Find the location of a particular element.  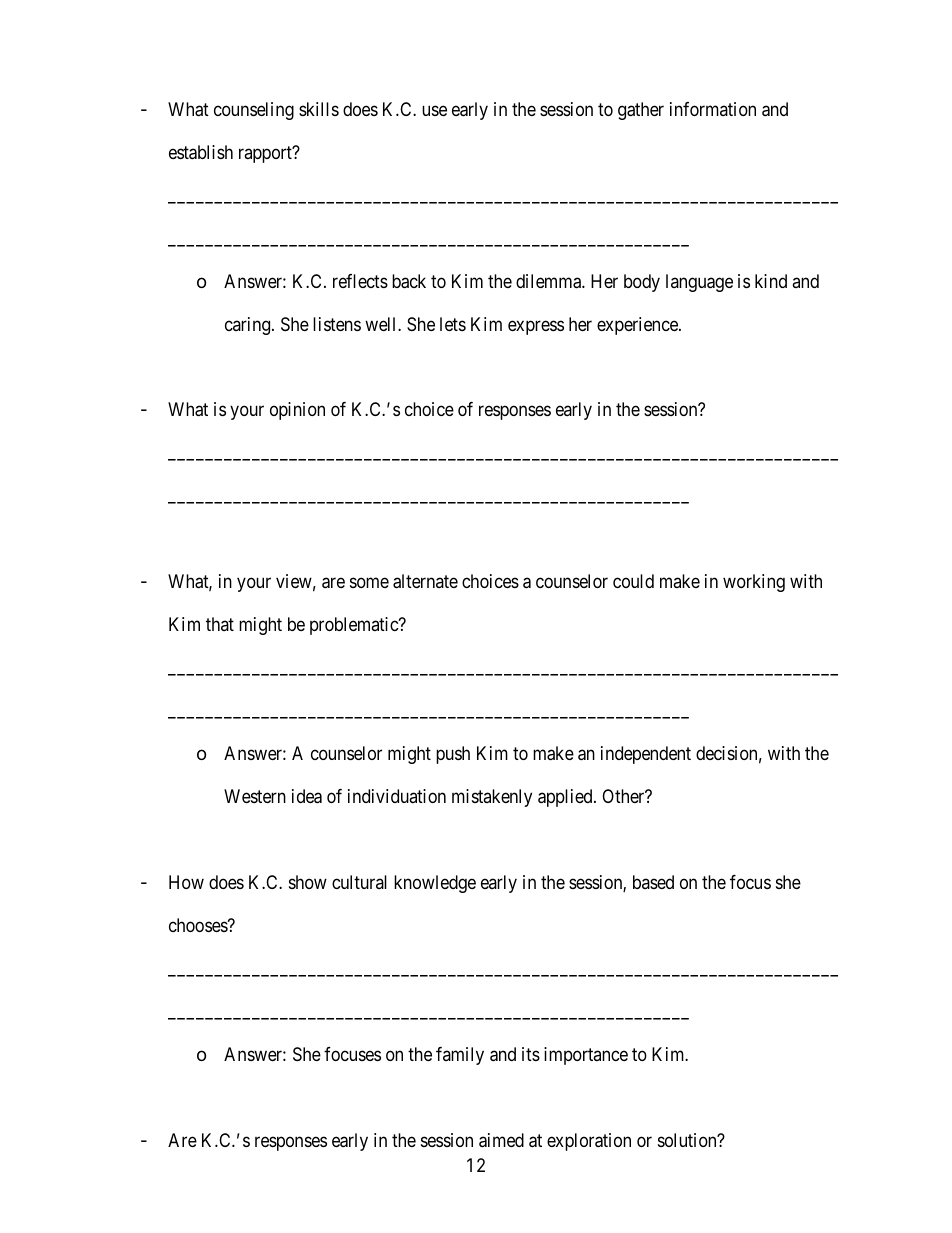

rapport is located at coordinates (266, 154).
